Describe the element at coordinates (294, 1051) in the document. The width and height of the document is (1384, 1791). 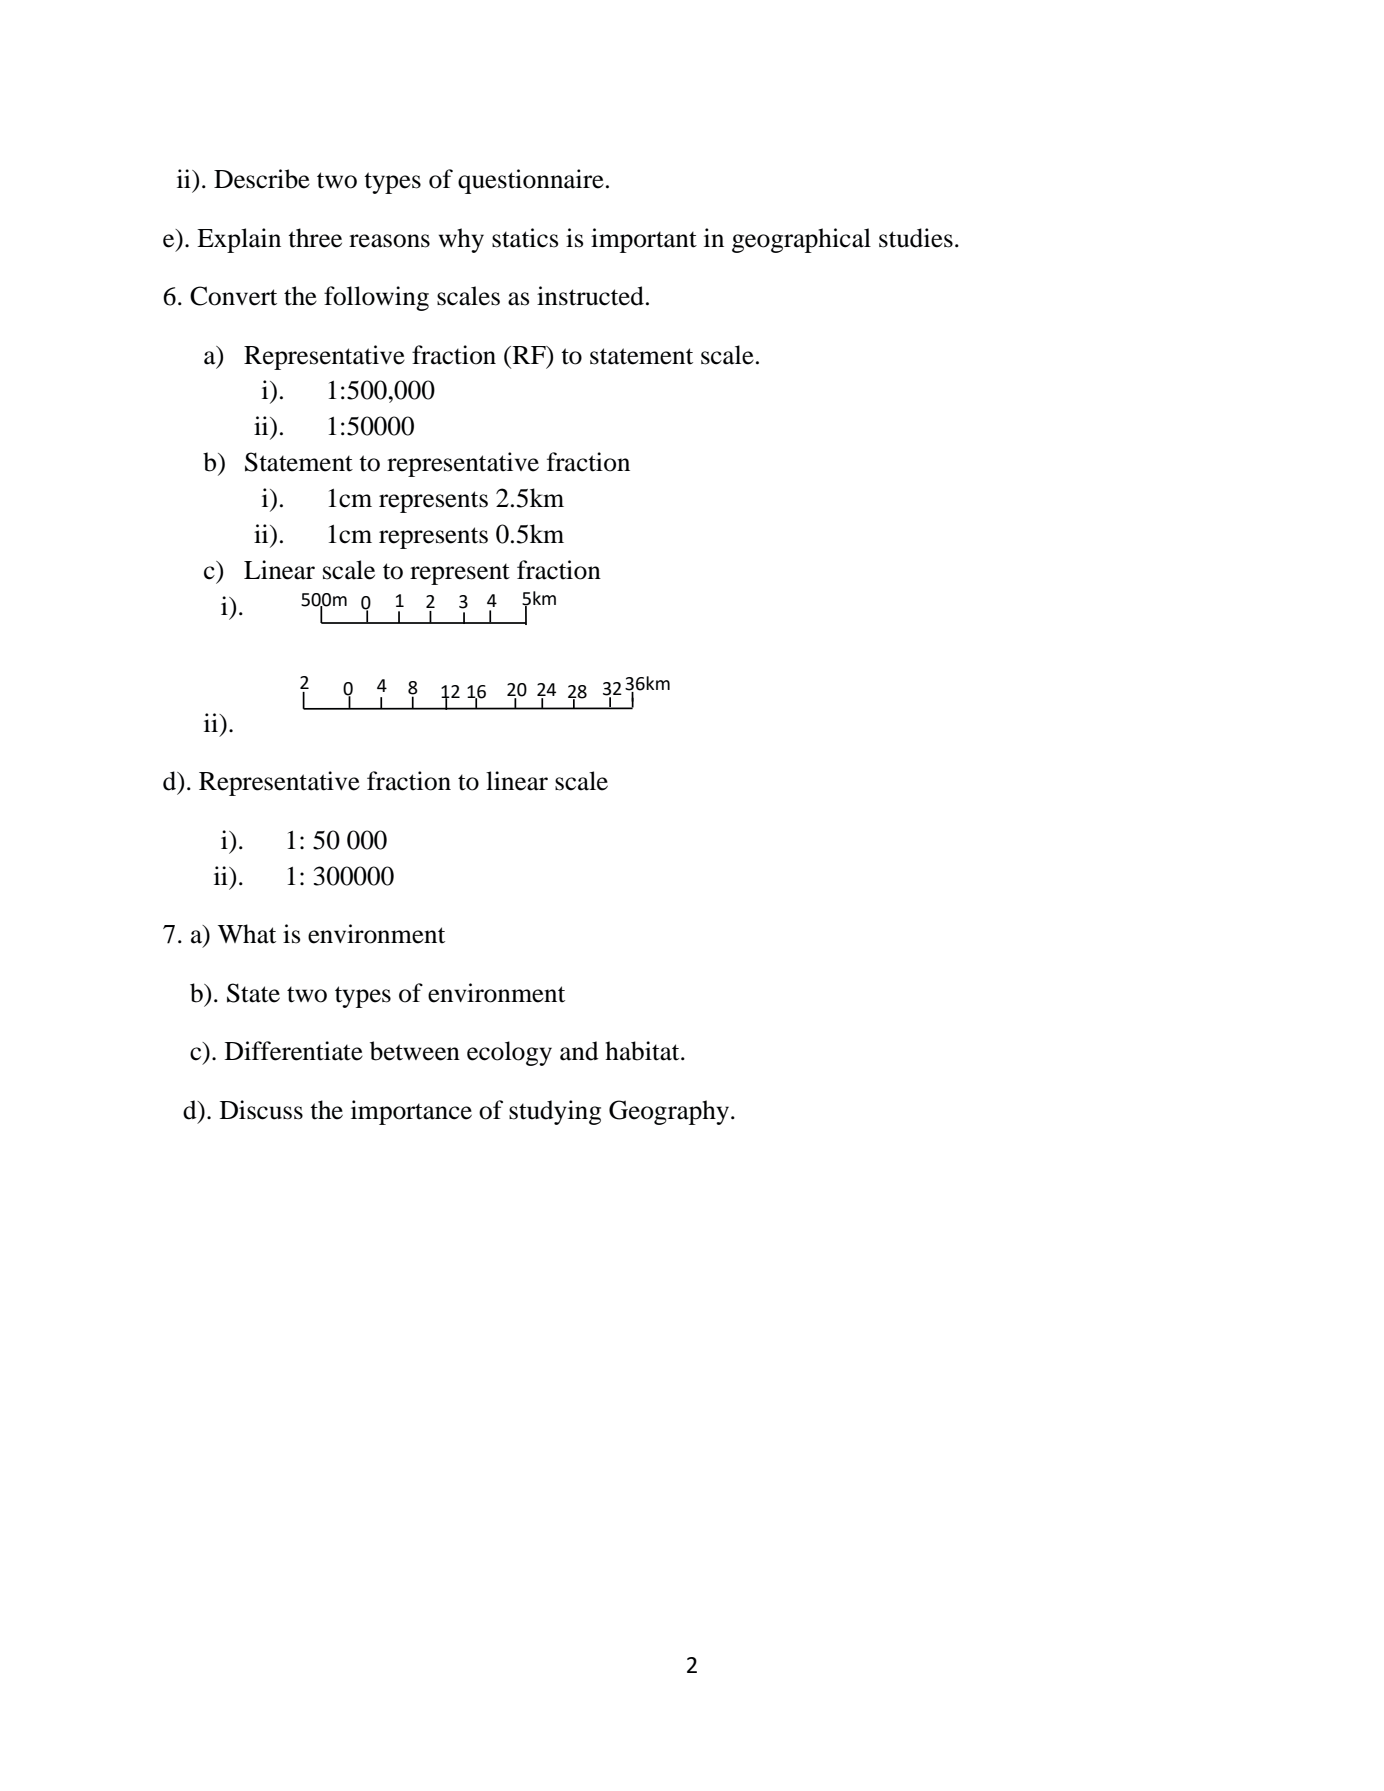
I see `Differentiate` at that location.
